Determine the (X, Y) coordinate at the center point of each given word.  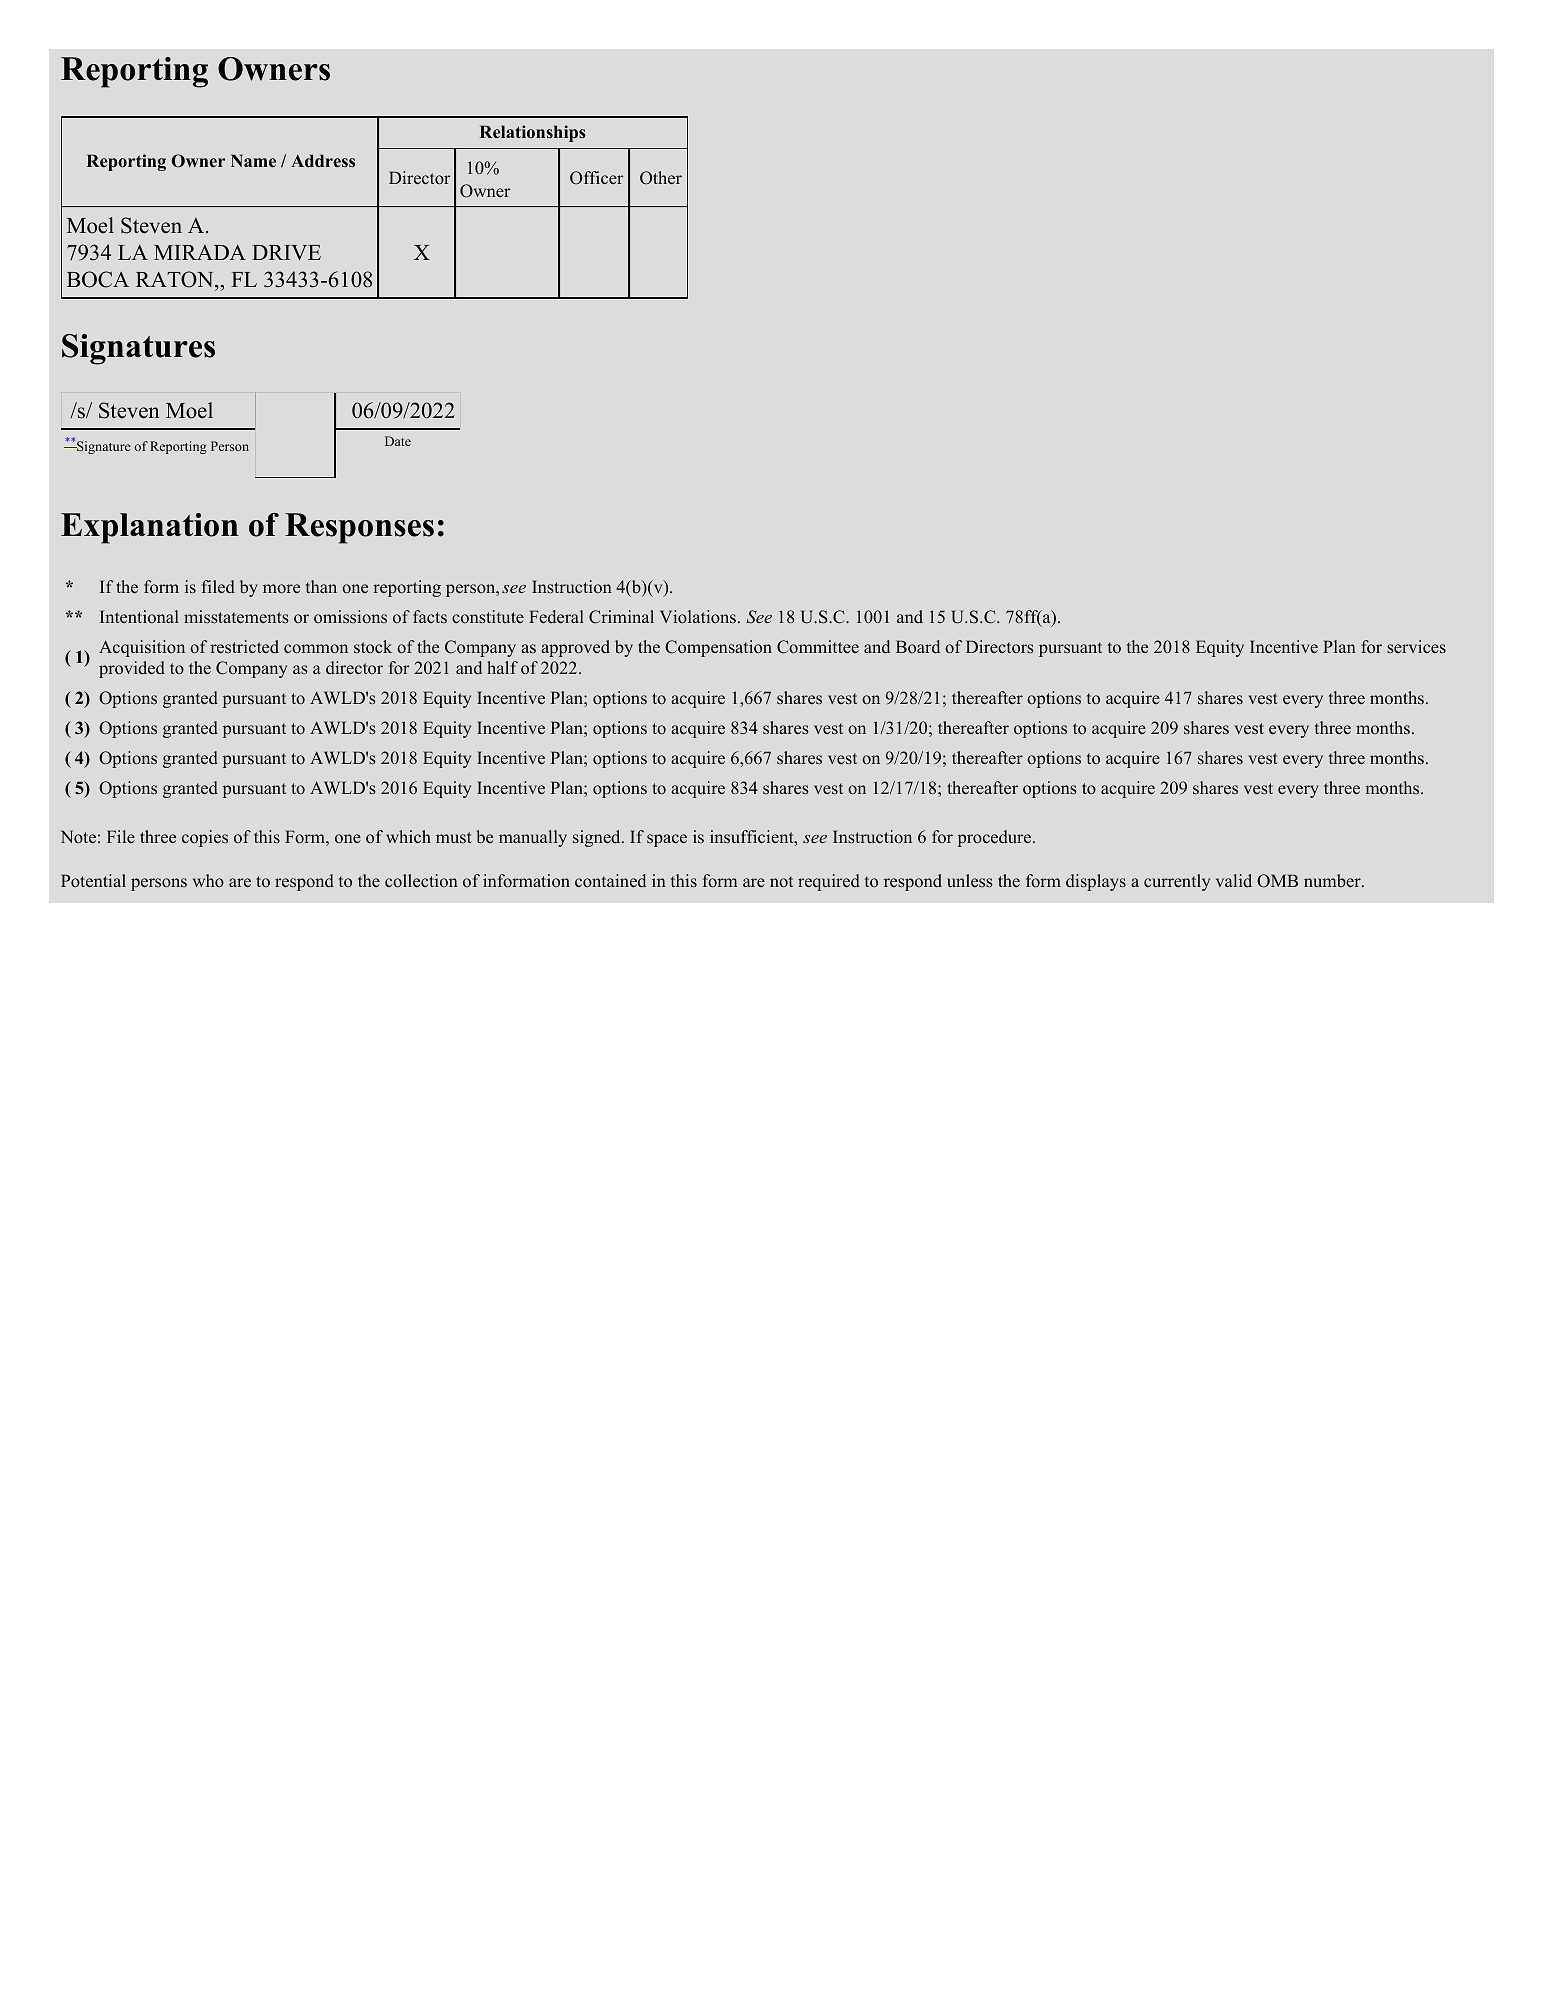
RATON (176, 279)
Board (918, 647)
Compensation (718, 648)
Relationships (532, 133)
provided (132, 669)
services (1416, 647)
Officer (596, 178)
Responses (359, 528)
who (208, 881)
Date (398, 441)
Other (661, 178)
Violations (698, 617)
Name (253, 161)
